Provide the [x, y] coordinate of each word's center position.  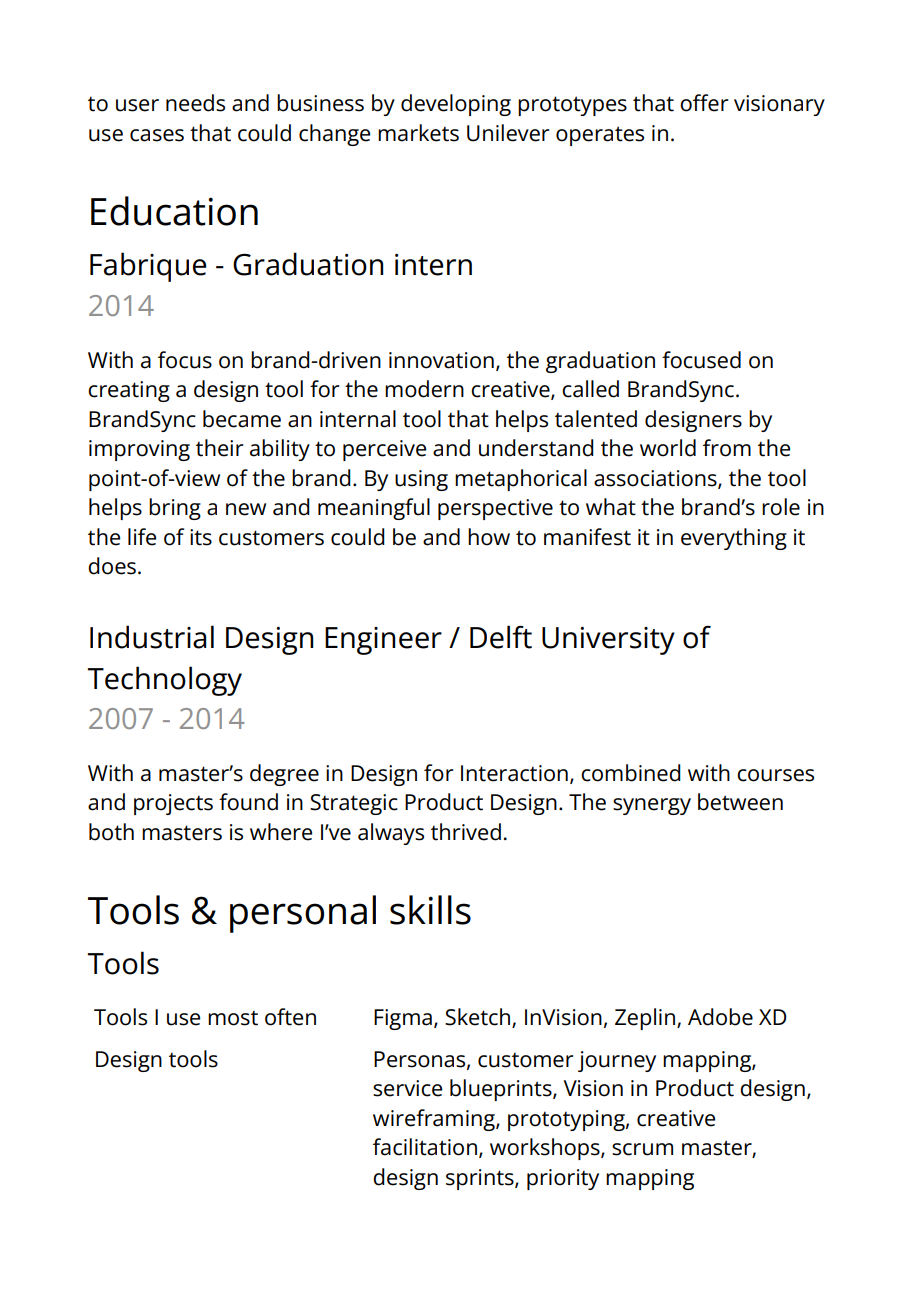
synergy [652, 806]
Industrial [152, 637]
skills [430, 910]
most [233, 1018]
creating [129, 391]
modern [424, 389]
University [608, 641]
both [111, 832]
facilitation [425, 1147]
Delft [501, 637]
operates [600, 136]
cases [157, 135]
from [727, 448]
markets [418, 133]
